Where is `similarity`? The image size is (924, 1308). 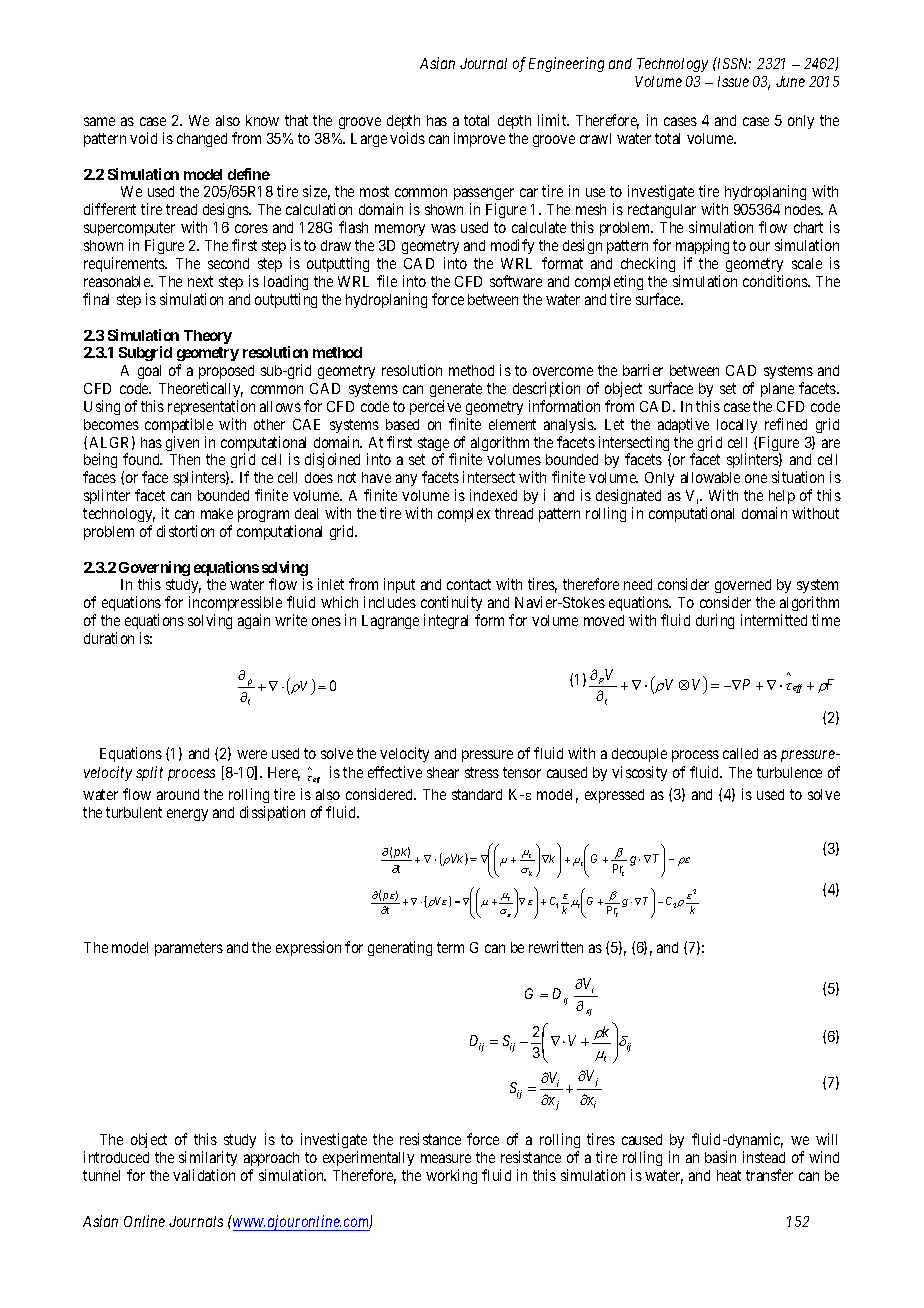
similarity is located at coordinates (208, 1158).
